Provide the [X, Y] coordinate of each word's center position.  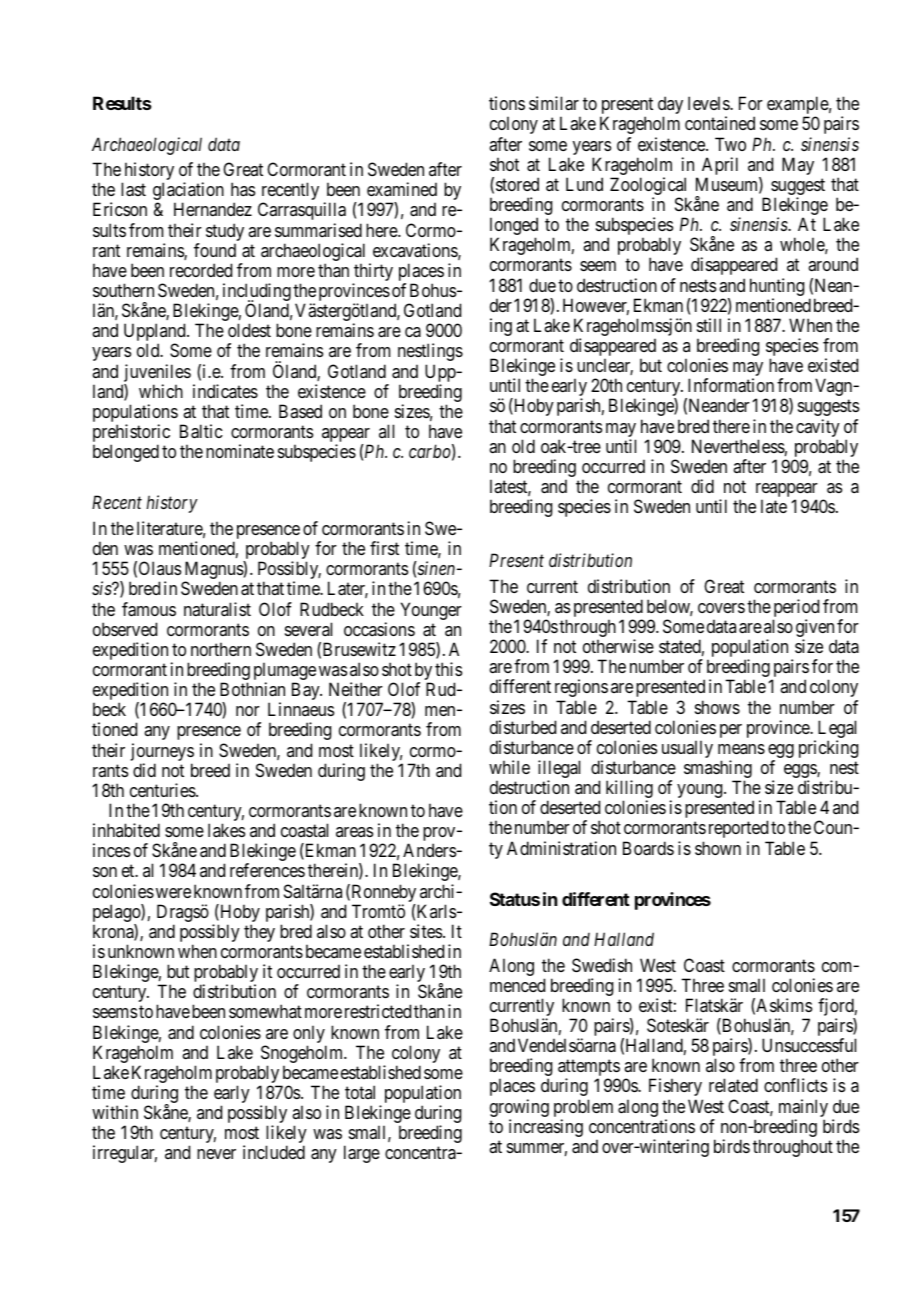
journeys [162, 752]
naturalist [217, 609]
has [243, 189]
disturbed [523, 727]
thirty [373, 273]
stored [517, 184]
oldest [249, 330]
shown [718, 848]
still [709, 325]
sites [426, 931]
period [796, 609]
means [741, 749]
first [384, 548]
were [172, 893]
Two [730, 144]
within [115, 1112]
